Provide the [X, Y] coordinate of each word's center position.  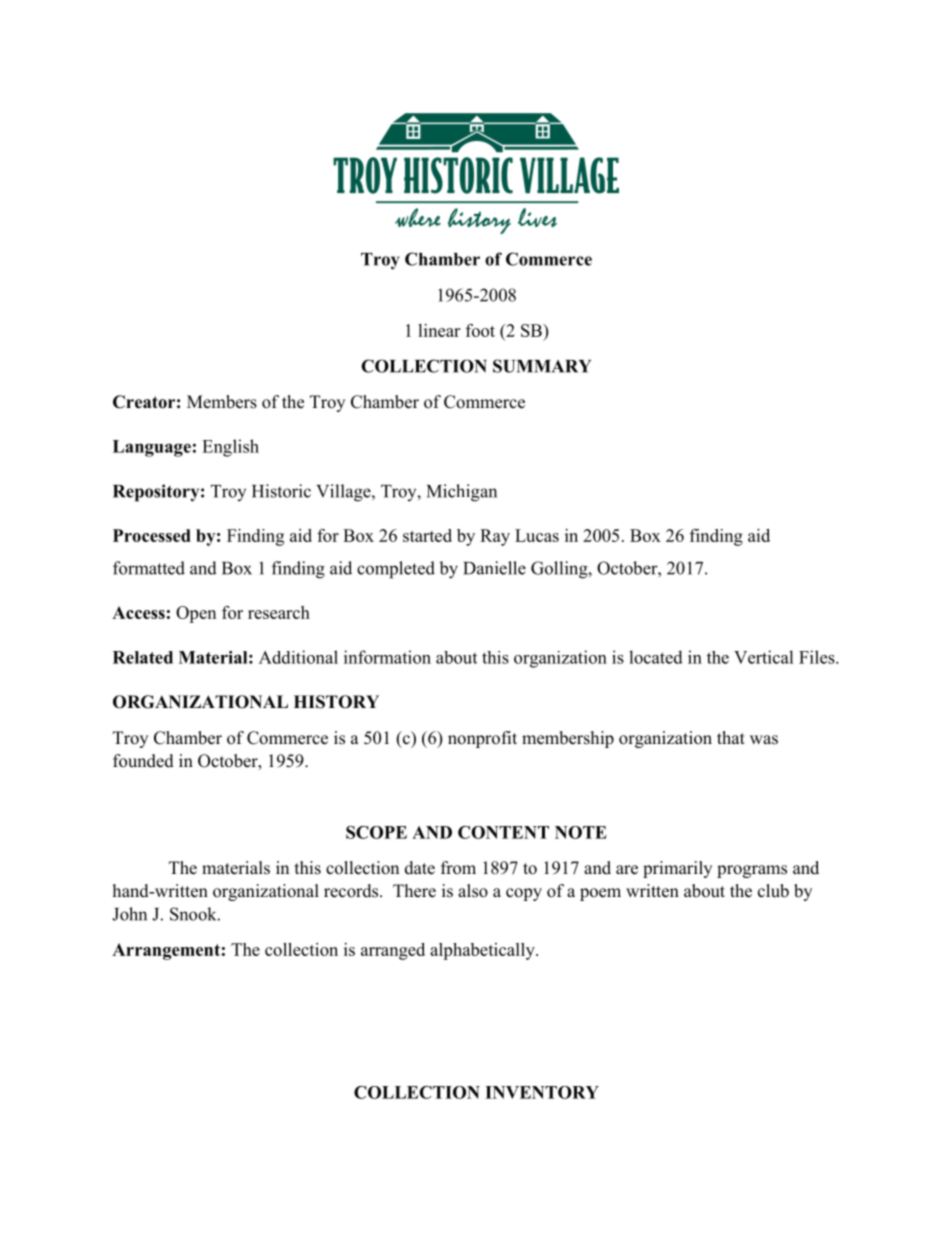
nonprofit [482, 739]
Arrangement [166, 951]
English [230, 448]
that [731, 737]
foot [480, 330]
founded [143, 761]
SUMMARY [542, 366]
